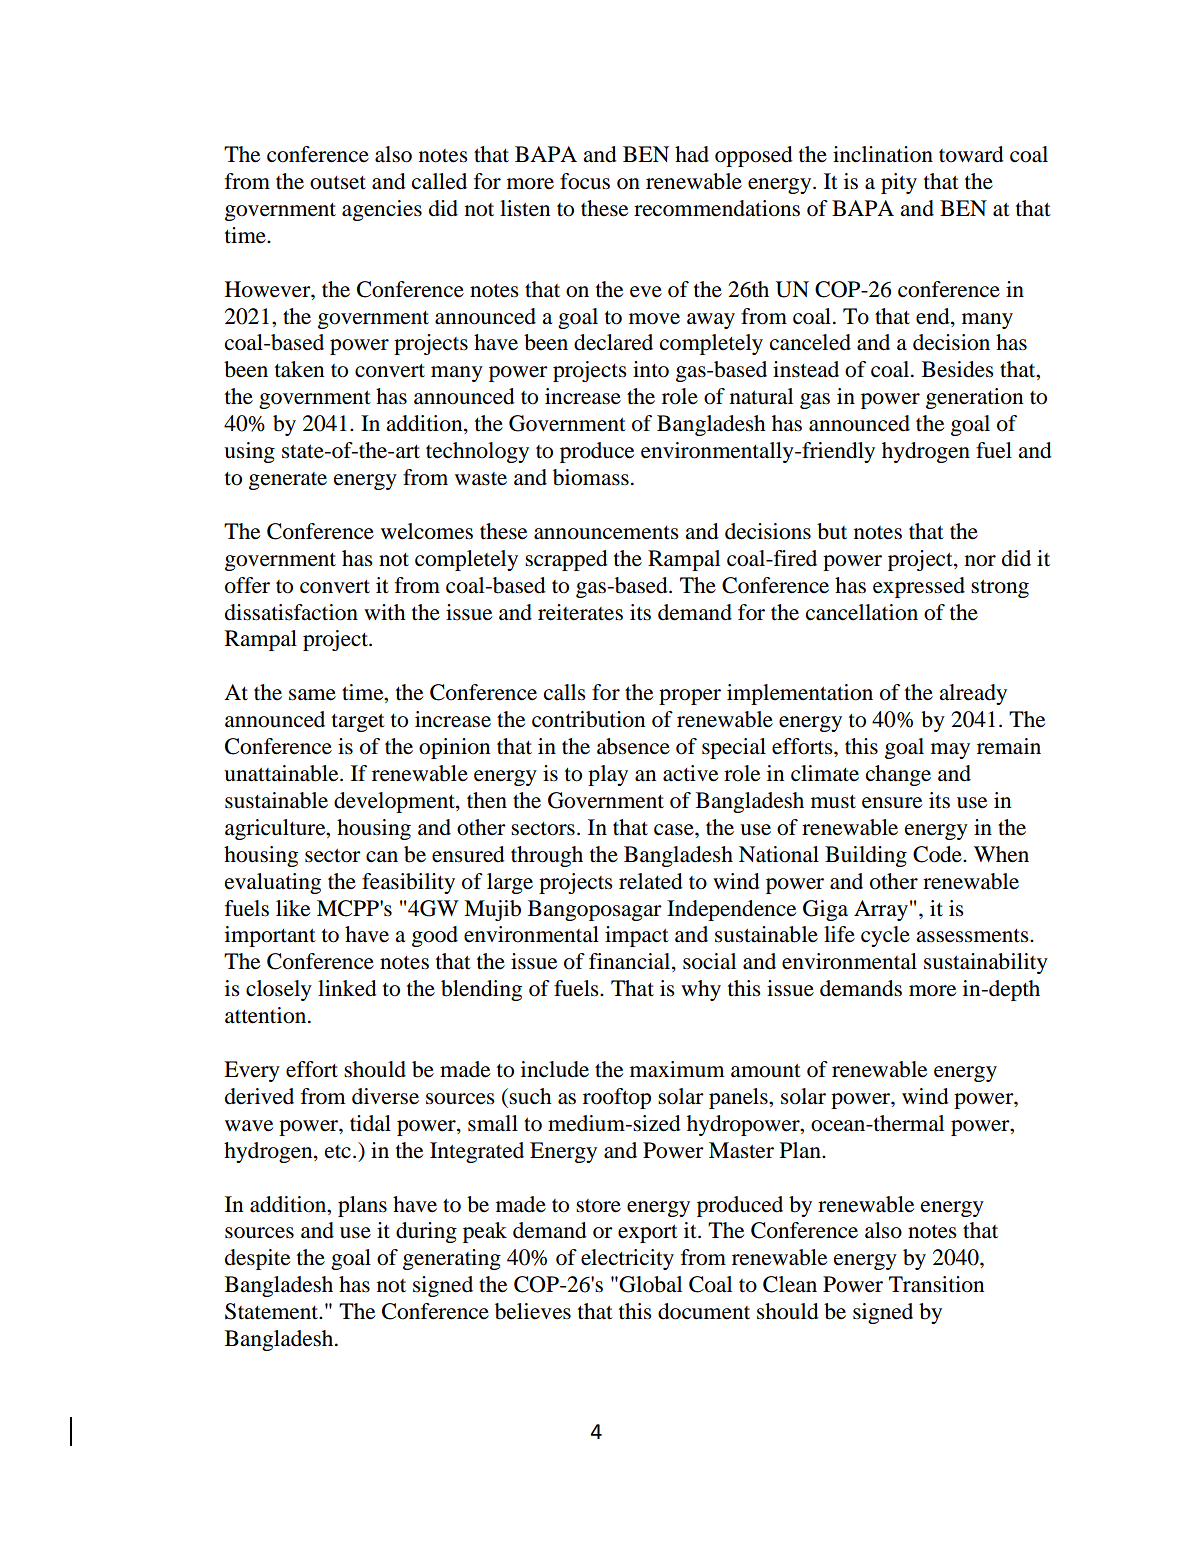 The image size is (1193, 1544). Describe the element at coordinates (633, 746) in the screenshot. I see `absence` at that location.
